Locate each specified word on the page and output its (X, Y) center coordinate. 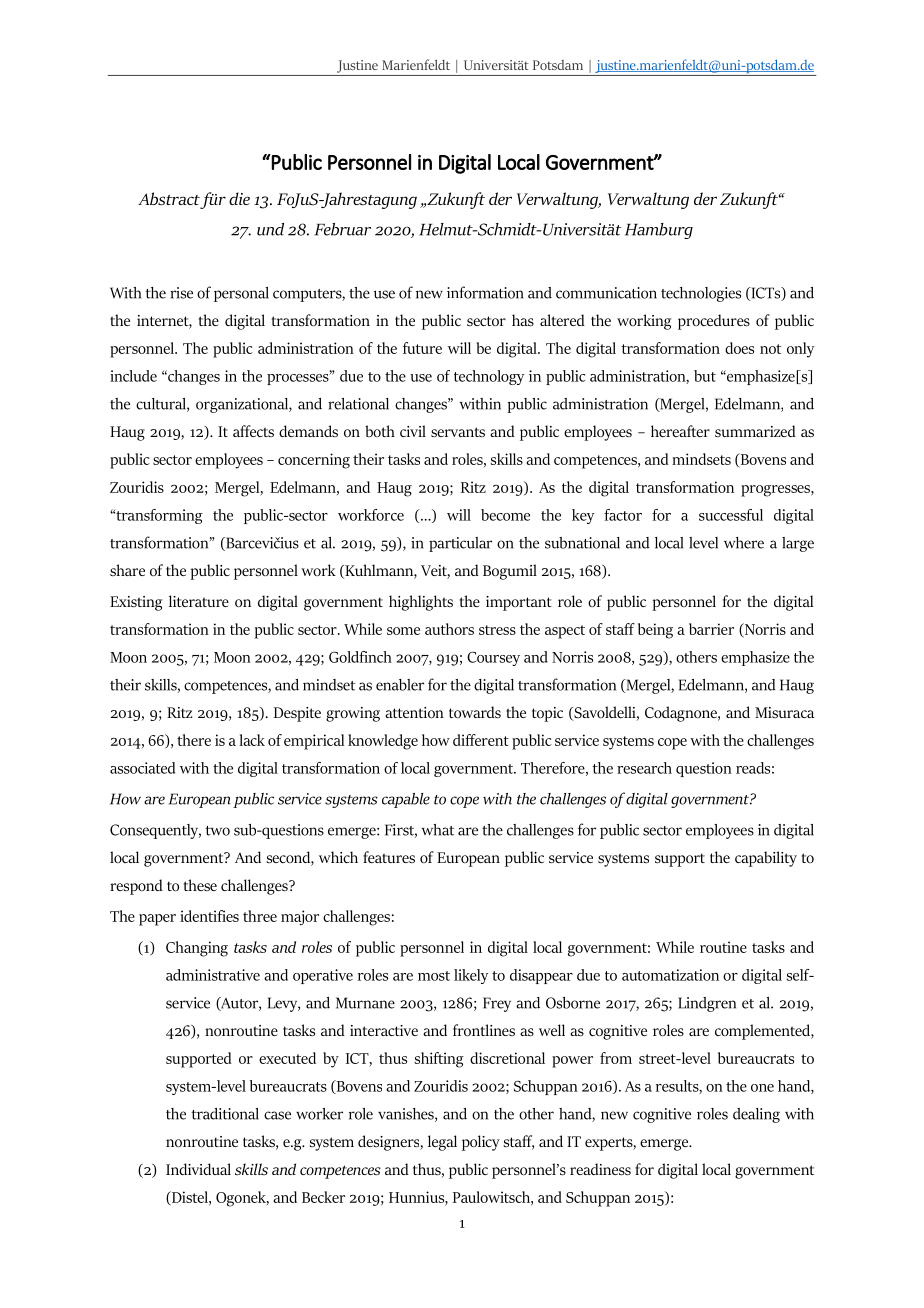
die (239, 198)
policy (481, 1143)
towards (475, 712)
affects (253, 431)
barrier (711, 629)
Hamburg (659, 231)
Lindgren (707, 1004)
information (485, 292)
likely (471, 976)
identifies (209, 916)
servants (458, 432)
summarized (755, 431)
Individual (198, 1169)
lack (252, 740)
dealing (756, 1115)
